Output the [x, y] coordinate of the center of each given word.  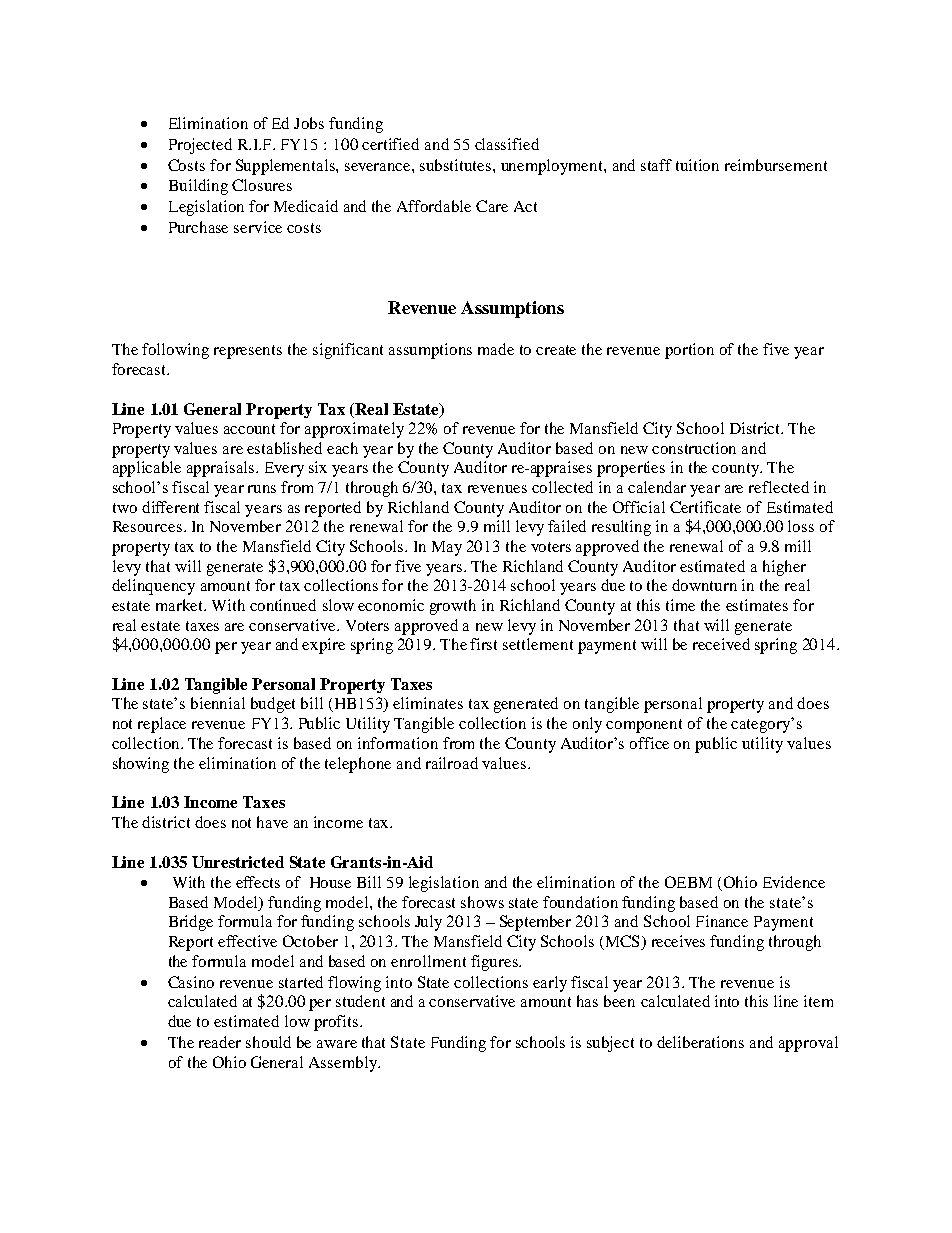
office [649, 743]
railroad [452, 763]
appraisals [222, 469]
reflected [779, 487]
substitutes [457, 165]
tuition [697, 165]
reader [220, 1042]
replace [162, 725]
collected [562, 487]
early [550, 984]
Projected [200, 146]
